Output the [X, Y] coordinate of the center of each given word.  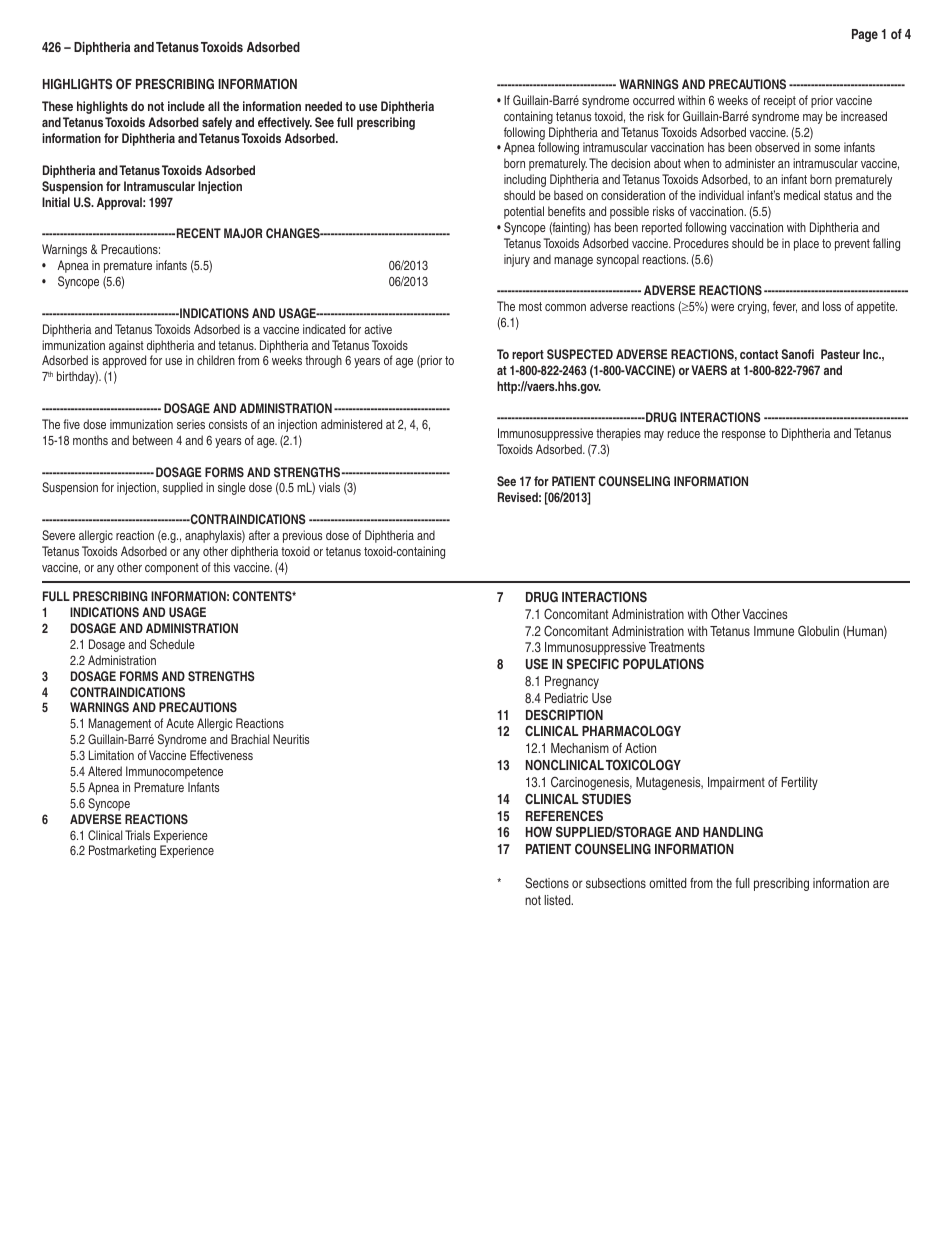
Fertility [799, 783]
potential [524, 212]
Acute [180, 723]
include [186, 106]
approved [124, 361]
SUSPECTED [580, 354]
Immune [774, 631]
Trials [137, 835]
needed [323, 106]
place [806, 244]
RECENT [197, 233]
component [172, 569]
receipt [780, 101]
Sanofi [797, 354]
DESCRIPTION [564, 715]
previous [302, 536]
